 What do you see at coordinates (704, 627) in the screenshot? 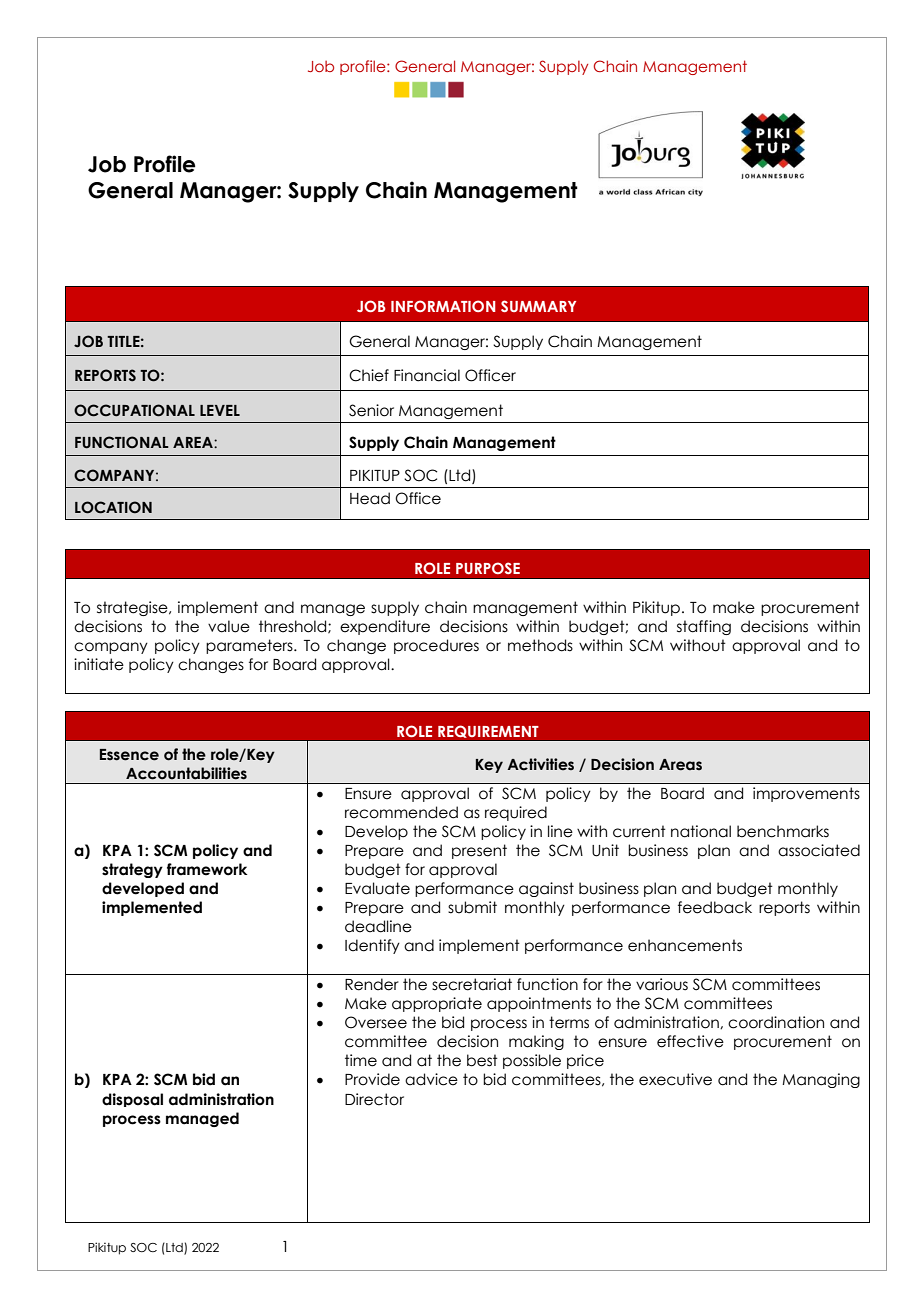
I see `staffing` at bounding box center [704, 627].
